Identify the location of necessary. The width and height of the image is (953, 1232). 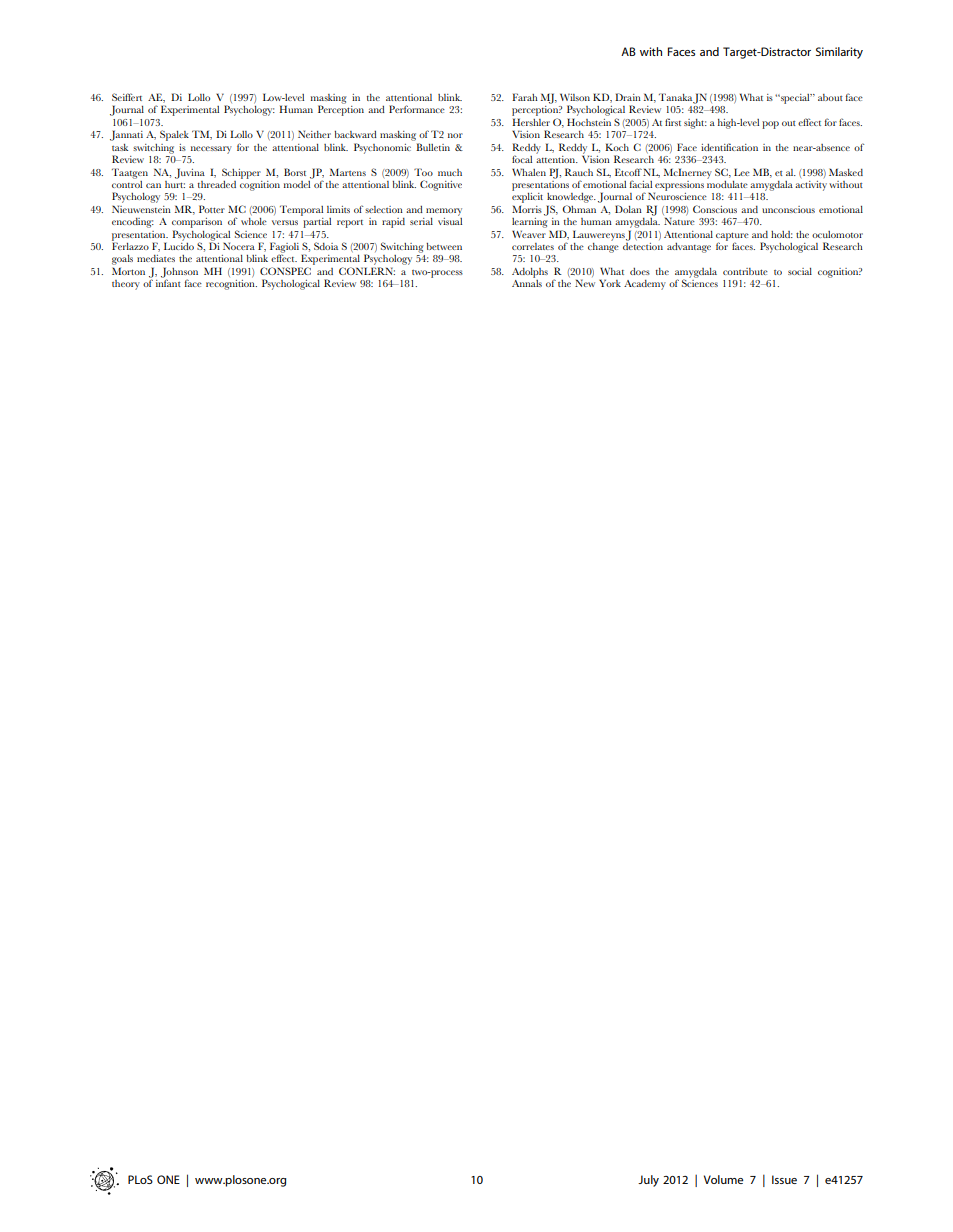
(211, 150).
